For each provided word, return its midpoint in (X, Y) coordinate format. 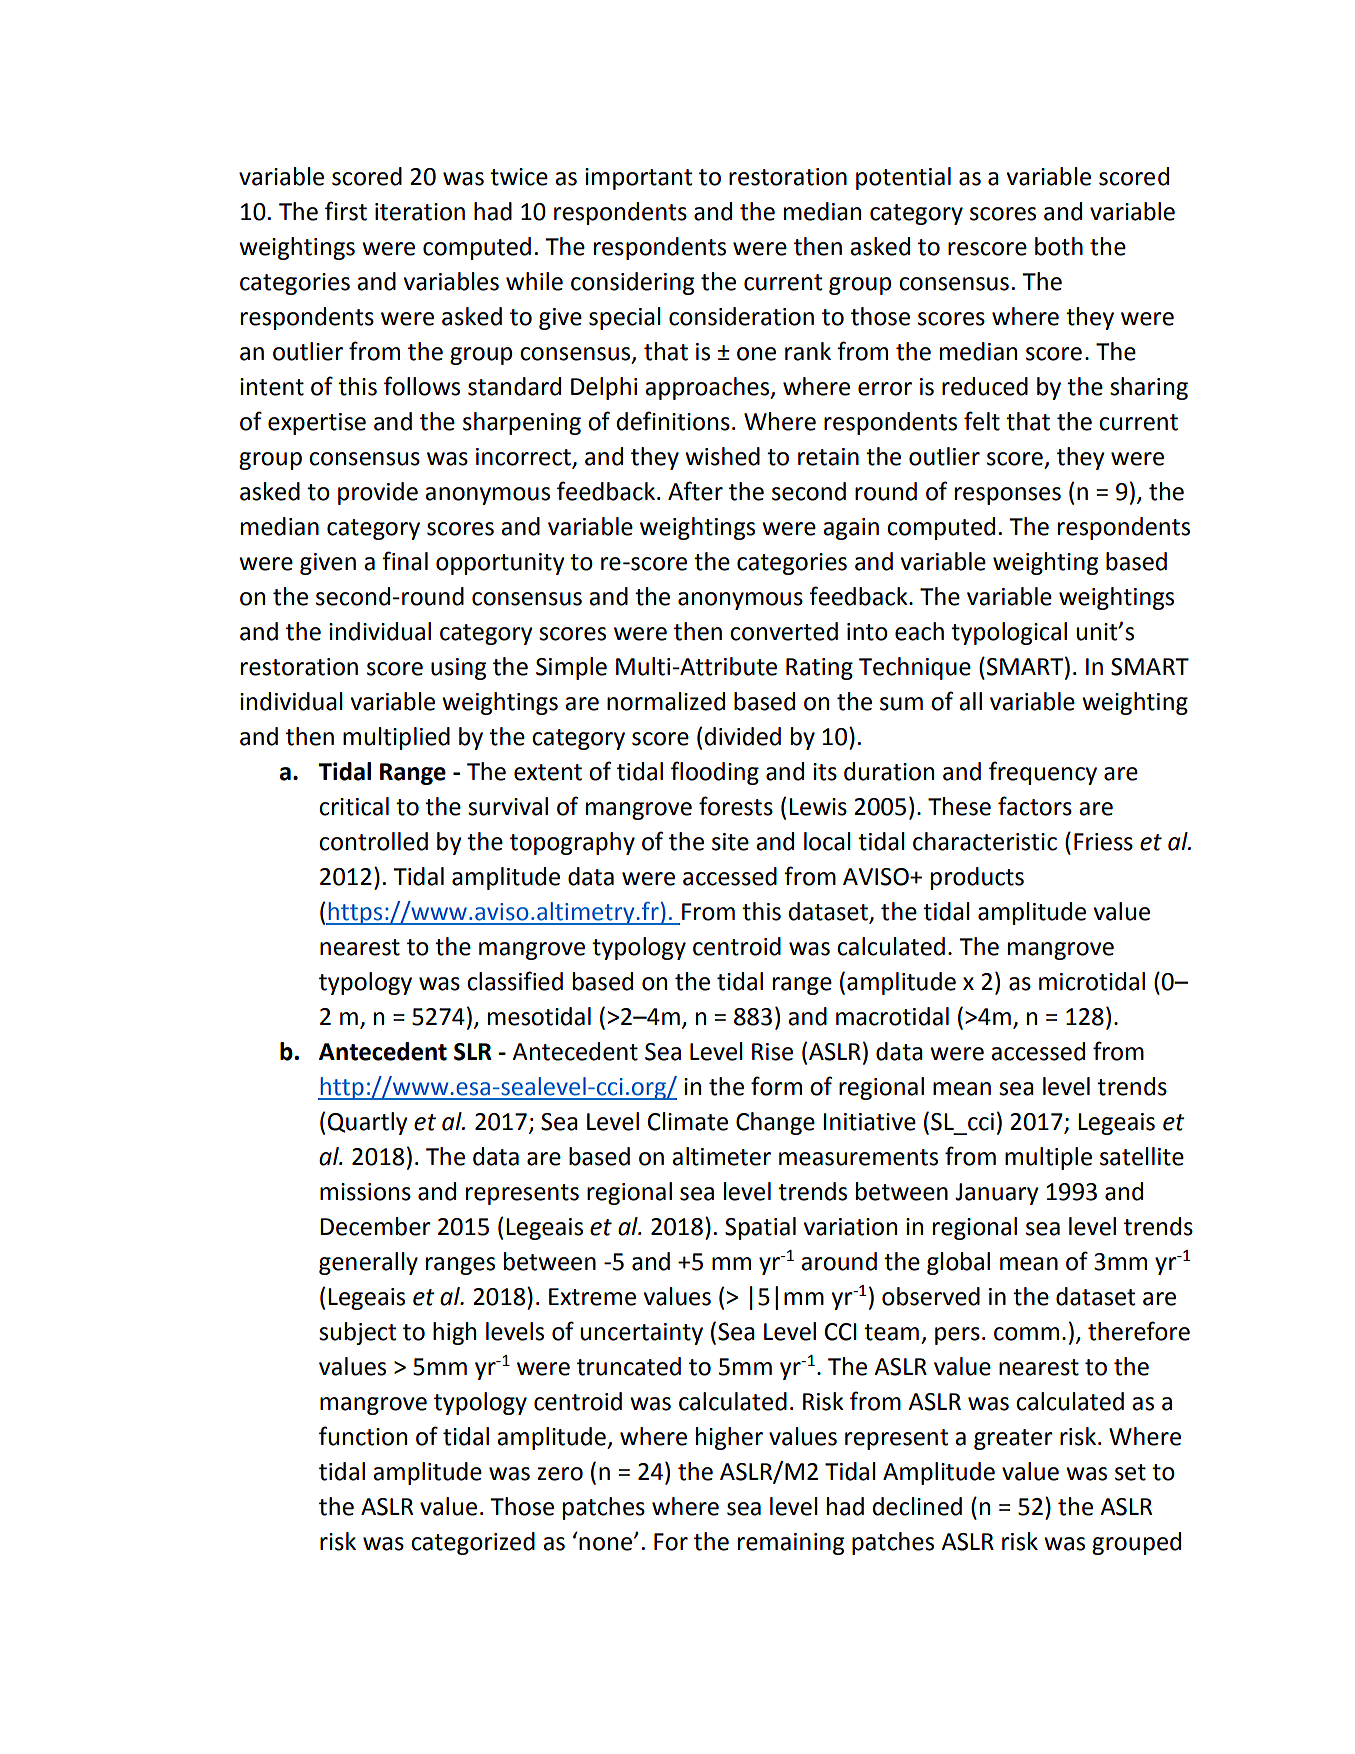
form (776, 1086)
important (638, 179)
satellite (1142, 1156)
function (363, 1436)
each (919, 631)
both (1059, 246)
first (346, 211)
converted (784, 631)
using (458, 669)
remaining (791, 1544)
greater (1013, 1439)
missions (365, 1192)
